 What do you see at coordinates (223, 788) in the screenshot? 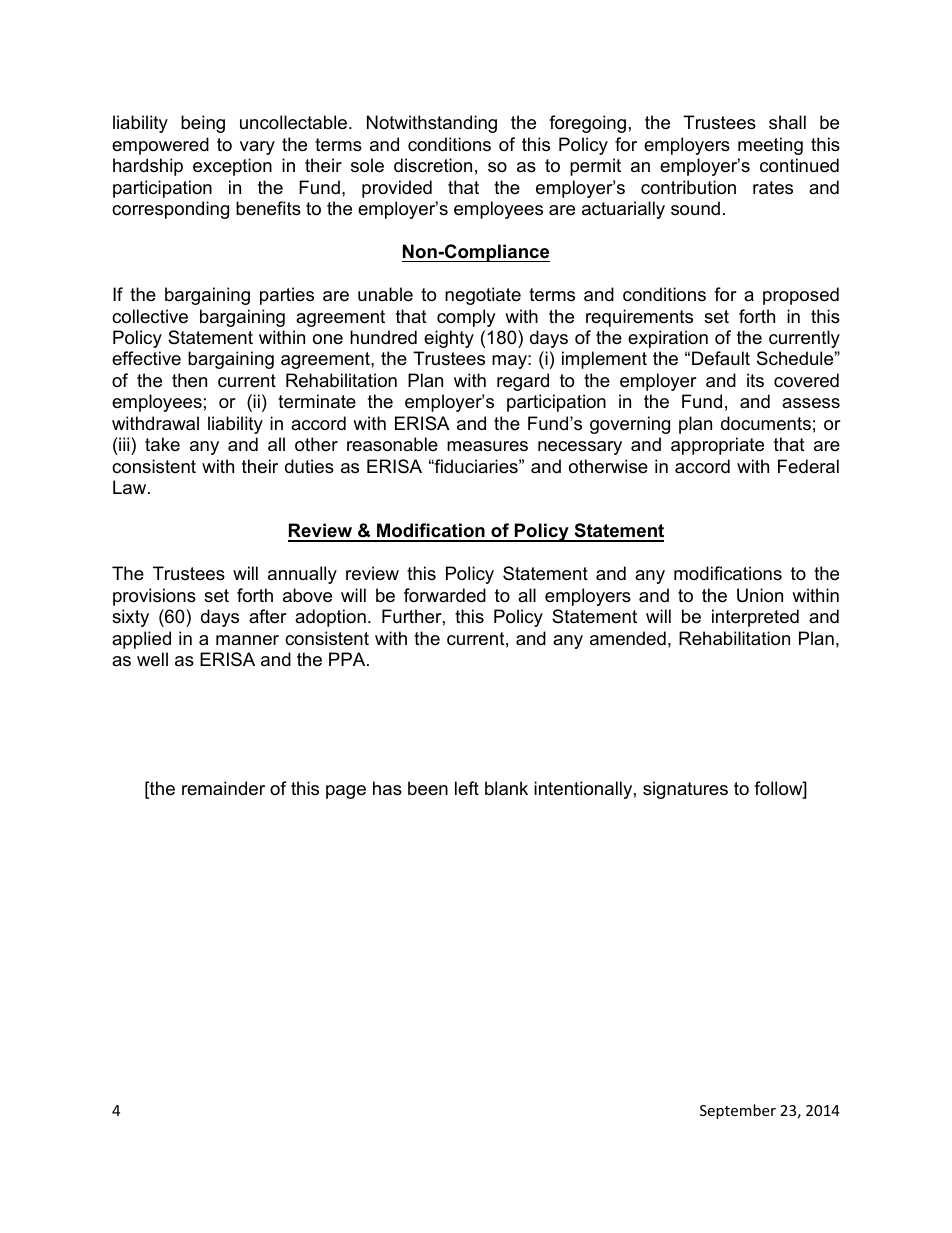
I see `remainder` at bounding box center [223, 788].
